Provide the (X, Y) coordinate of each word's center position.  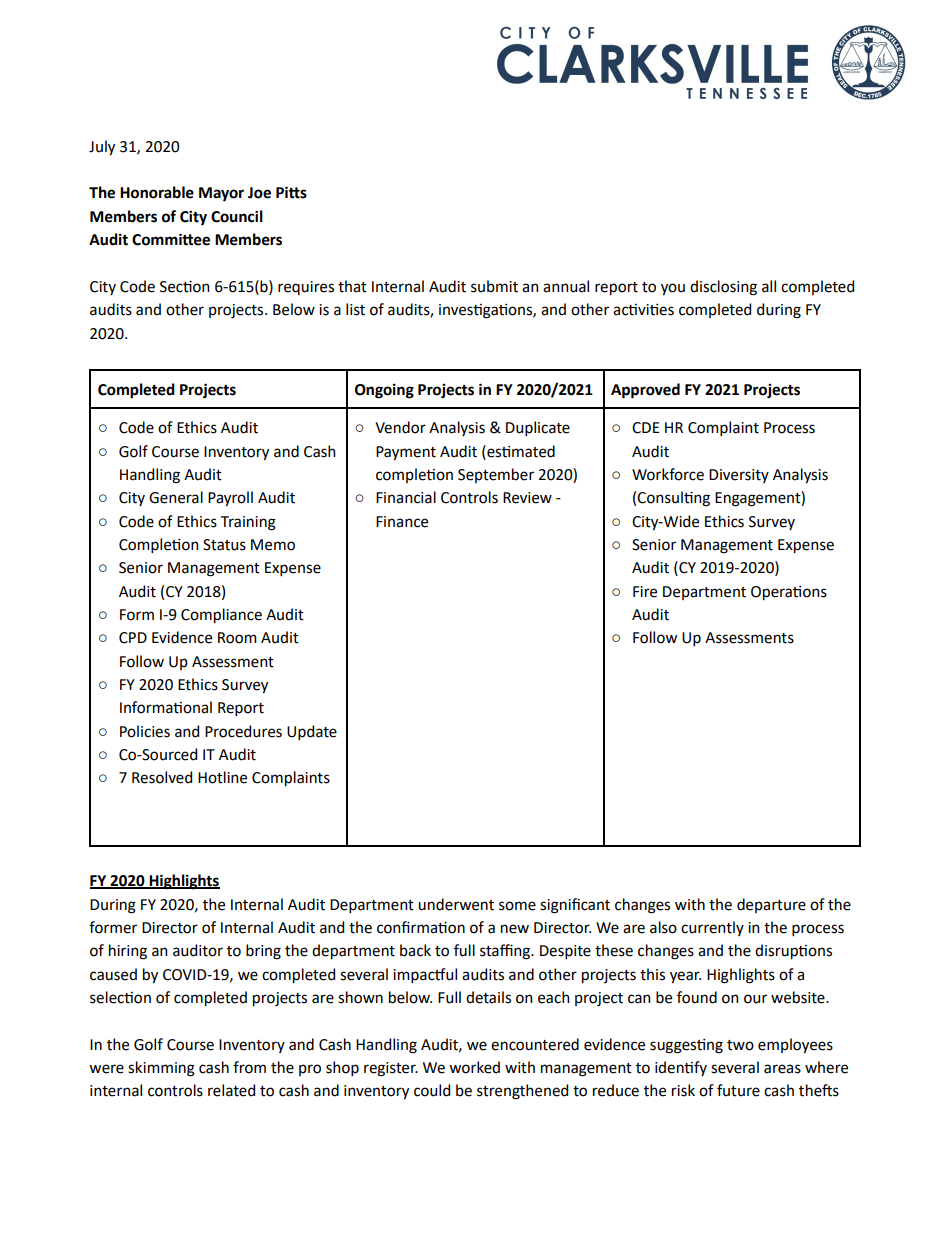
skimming (161, 1069)
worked (474, 1067)
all (769, 286)
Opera (772, 593)
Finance (402, 522)
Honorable (157, 192)
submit (494, 286)
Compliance (221, 615)
